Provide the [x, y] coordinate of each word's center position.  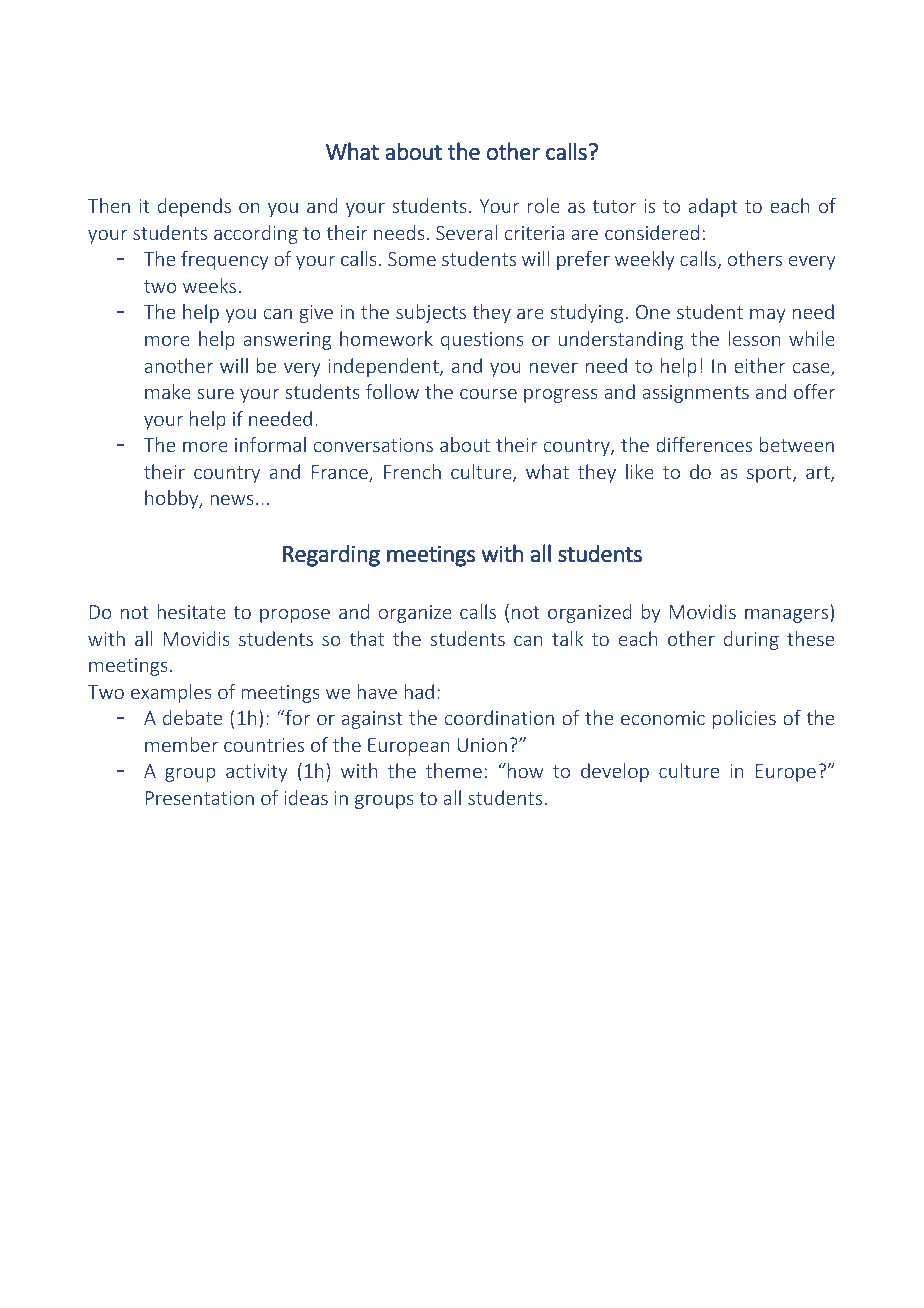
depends [194, 207]
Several [466, 232]
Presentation [199, 798]
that [366, 638]
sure [215, 394]
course [488, 394]
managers [788, 616]
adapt [713, 207]
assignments [695, 394]
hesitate [192, 611]
